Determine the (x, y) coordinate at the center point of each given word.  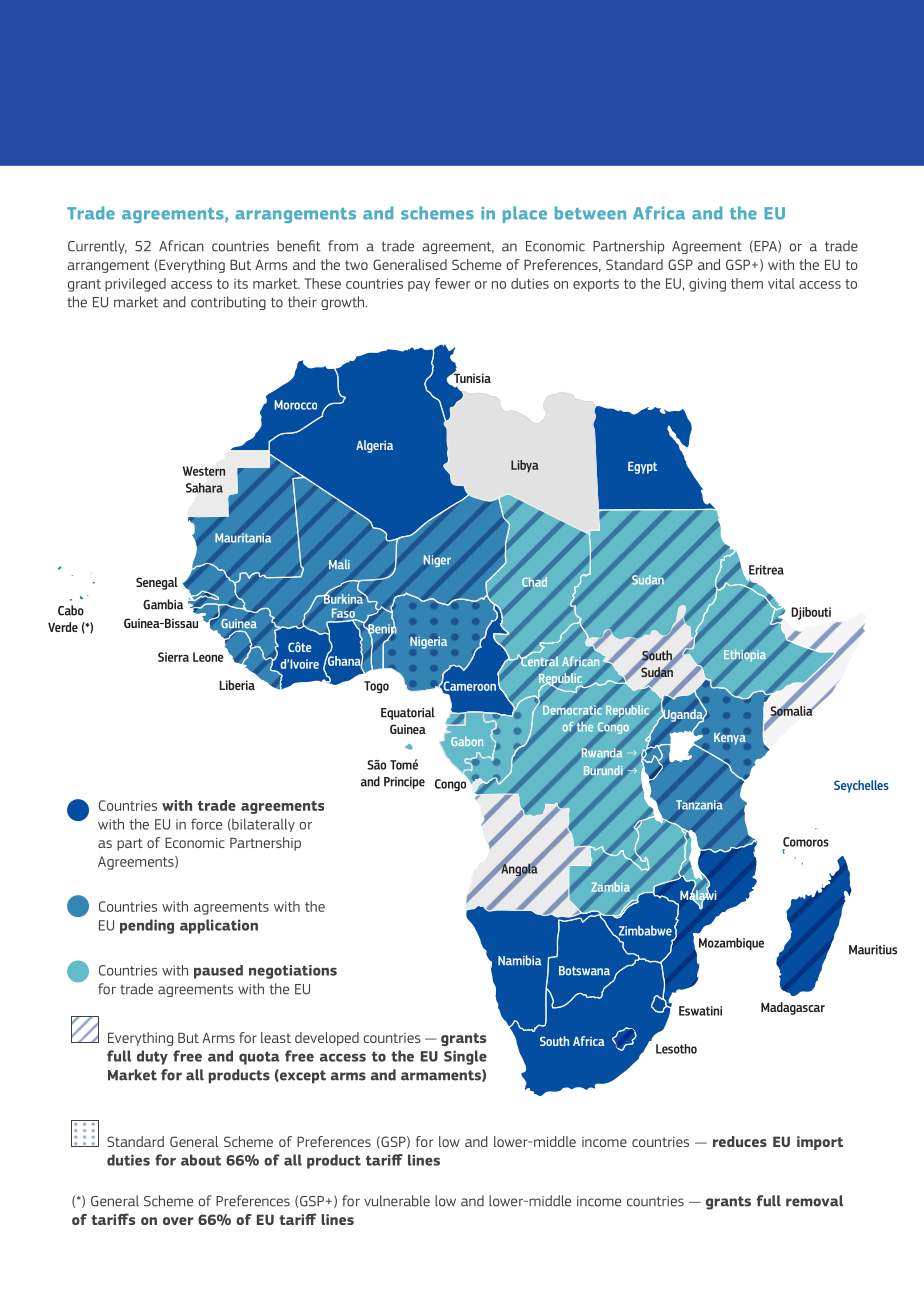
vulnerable (397, 1201)
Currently (97, 247)
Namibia (519, 960)
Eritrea (766, 570)
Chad (534, 581)
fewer (453, 283)
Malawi (698, 895)
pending (147, 926)
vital (781, 283)
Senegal (157, 583)
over (178, 1221)
